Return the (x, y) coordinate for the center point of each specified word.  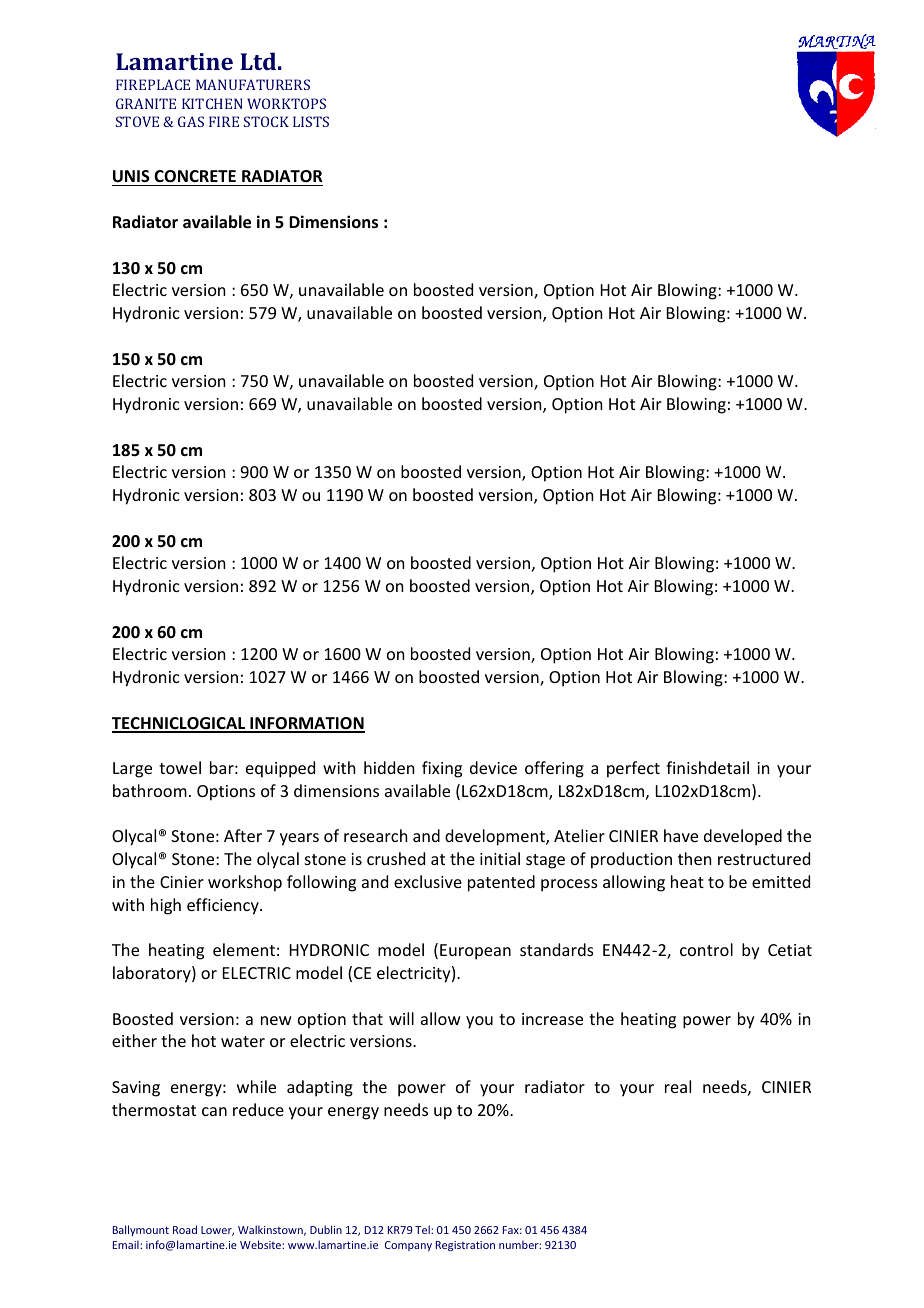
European (475, 952)
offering (554, 769)
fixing (442, 769)
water (243, 1041)
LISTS (311, 121)
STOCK (266, 121)
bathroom (150, 790)
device (493, 767)
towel (180, 767)
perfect (633, 769)
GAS (191, 121)
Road (185, 1229)
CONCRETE (195, 178)
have (681, 835)
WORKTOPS (286, 103)
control (706, 949)
